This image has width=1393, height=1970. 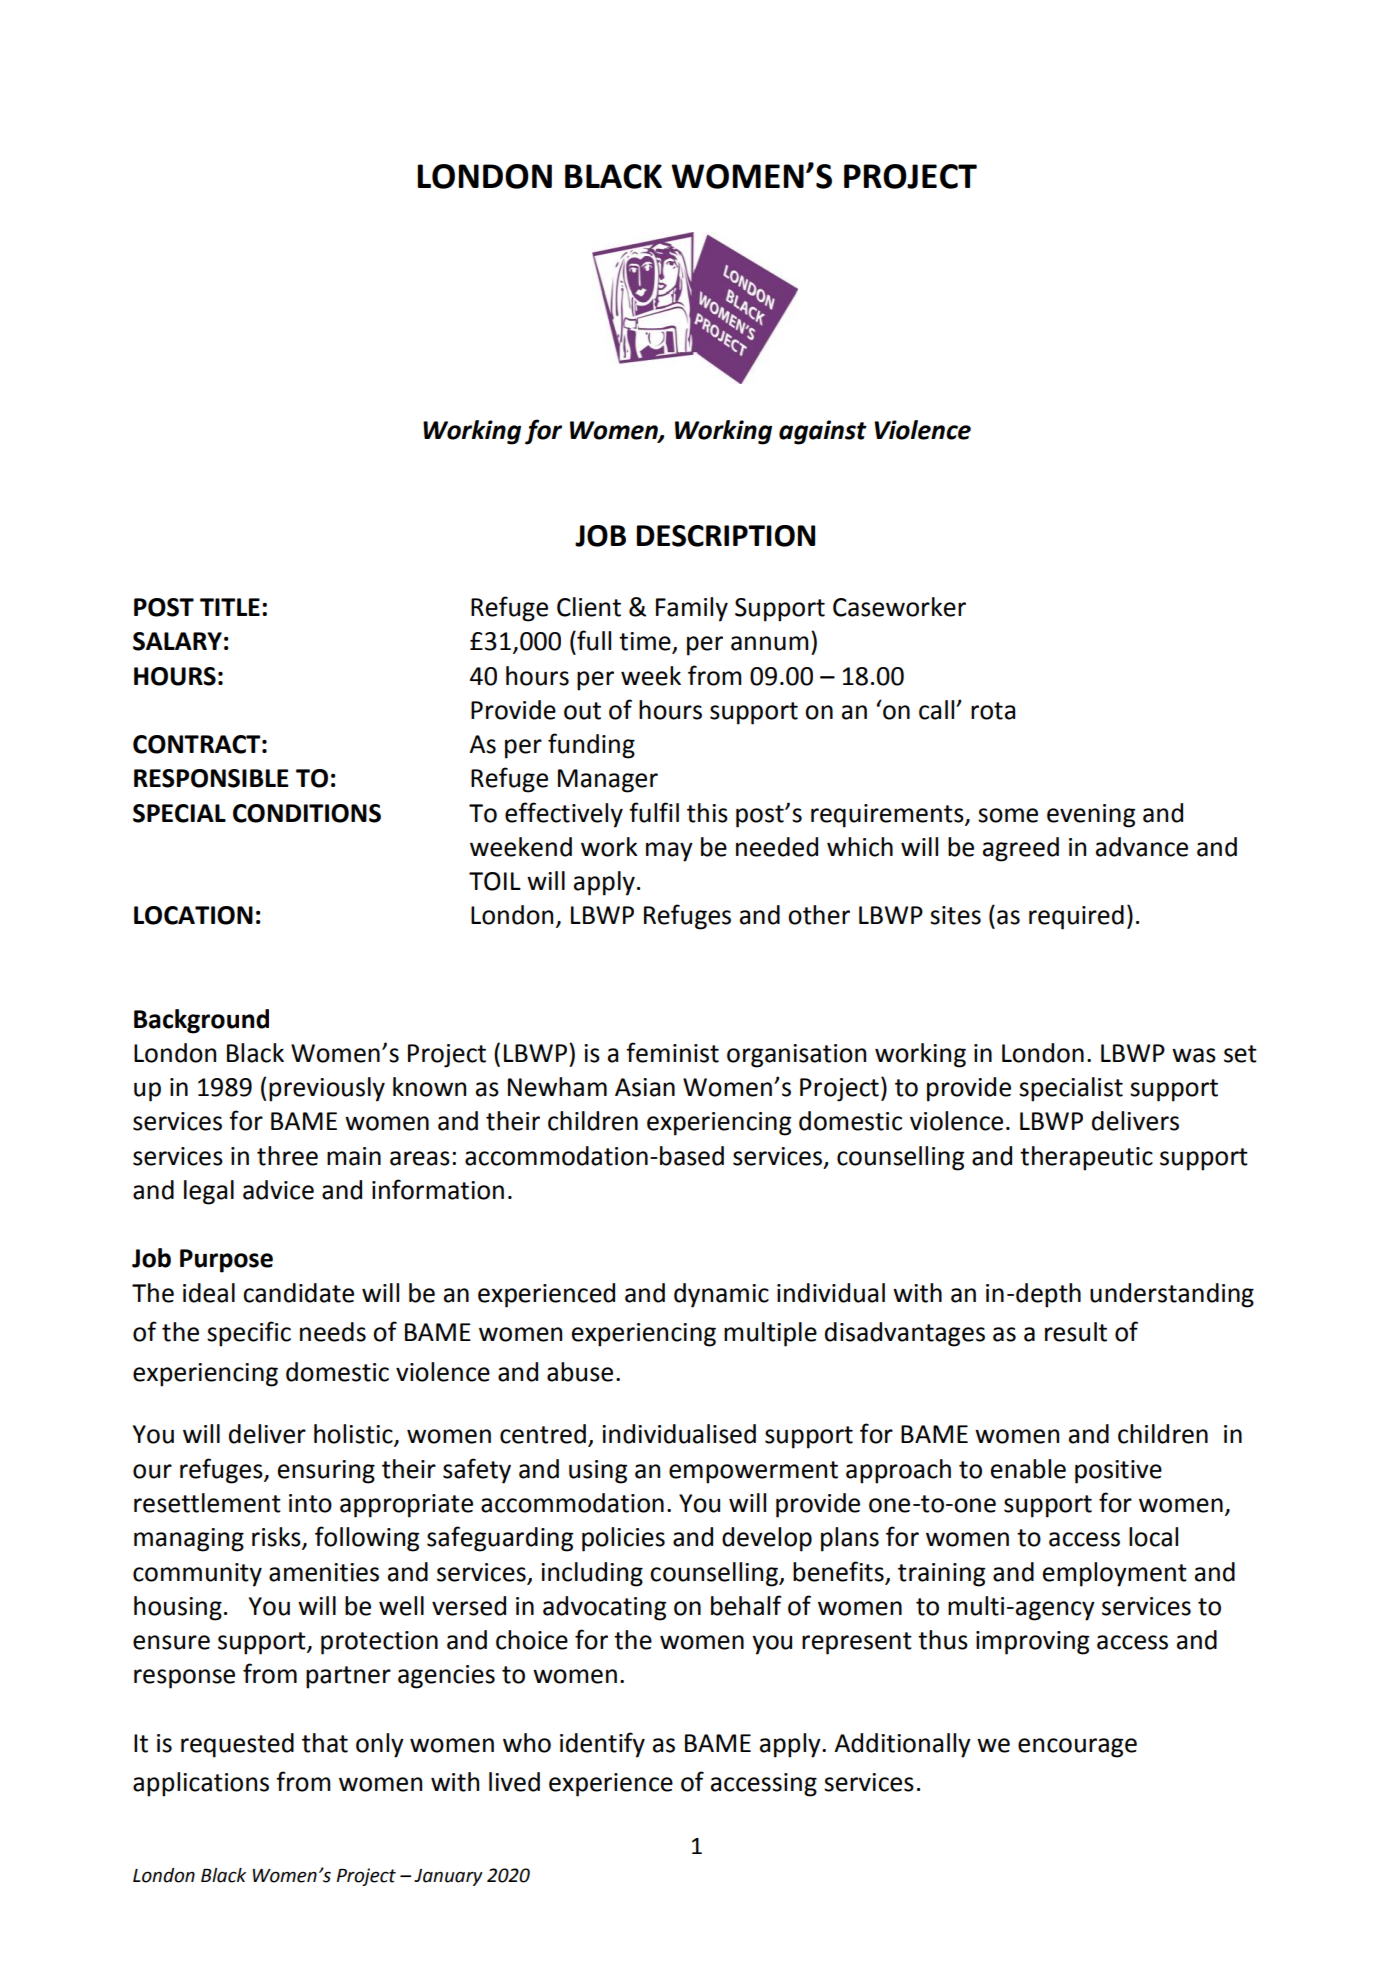 What do you see at coordinates (201, 1784) in the image?
I see `applications` at bounding box center [201, 1784].
